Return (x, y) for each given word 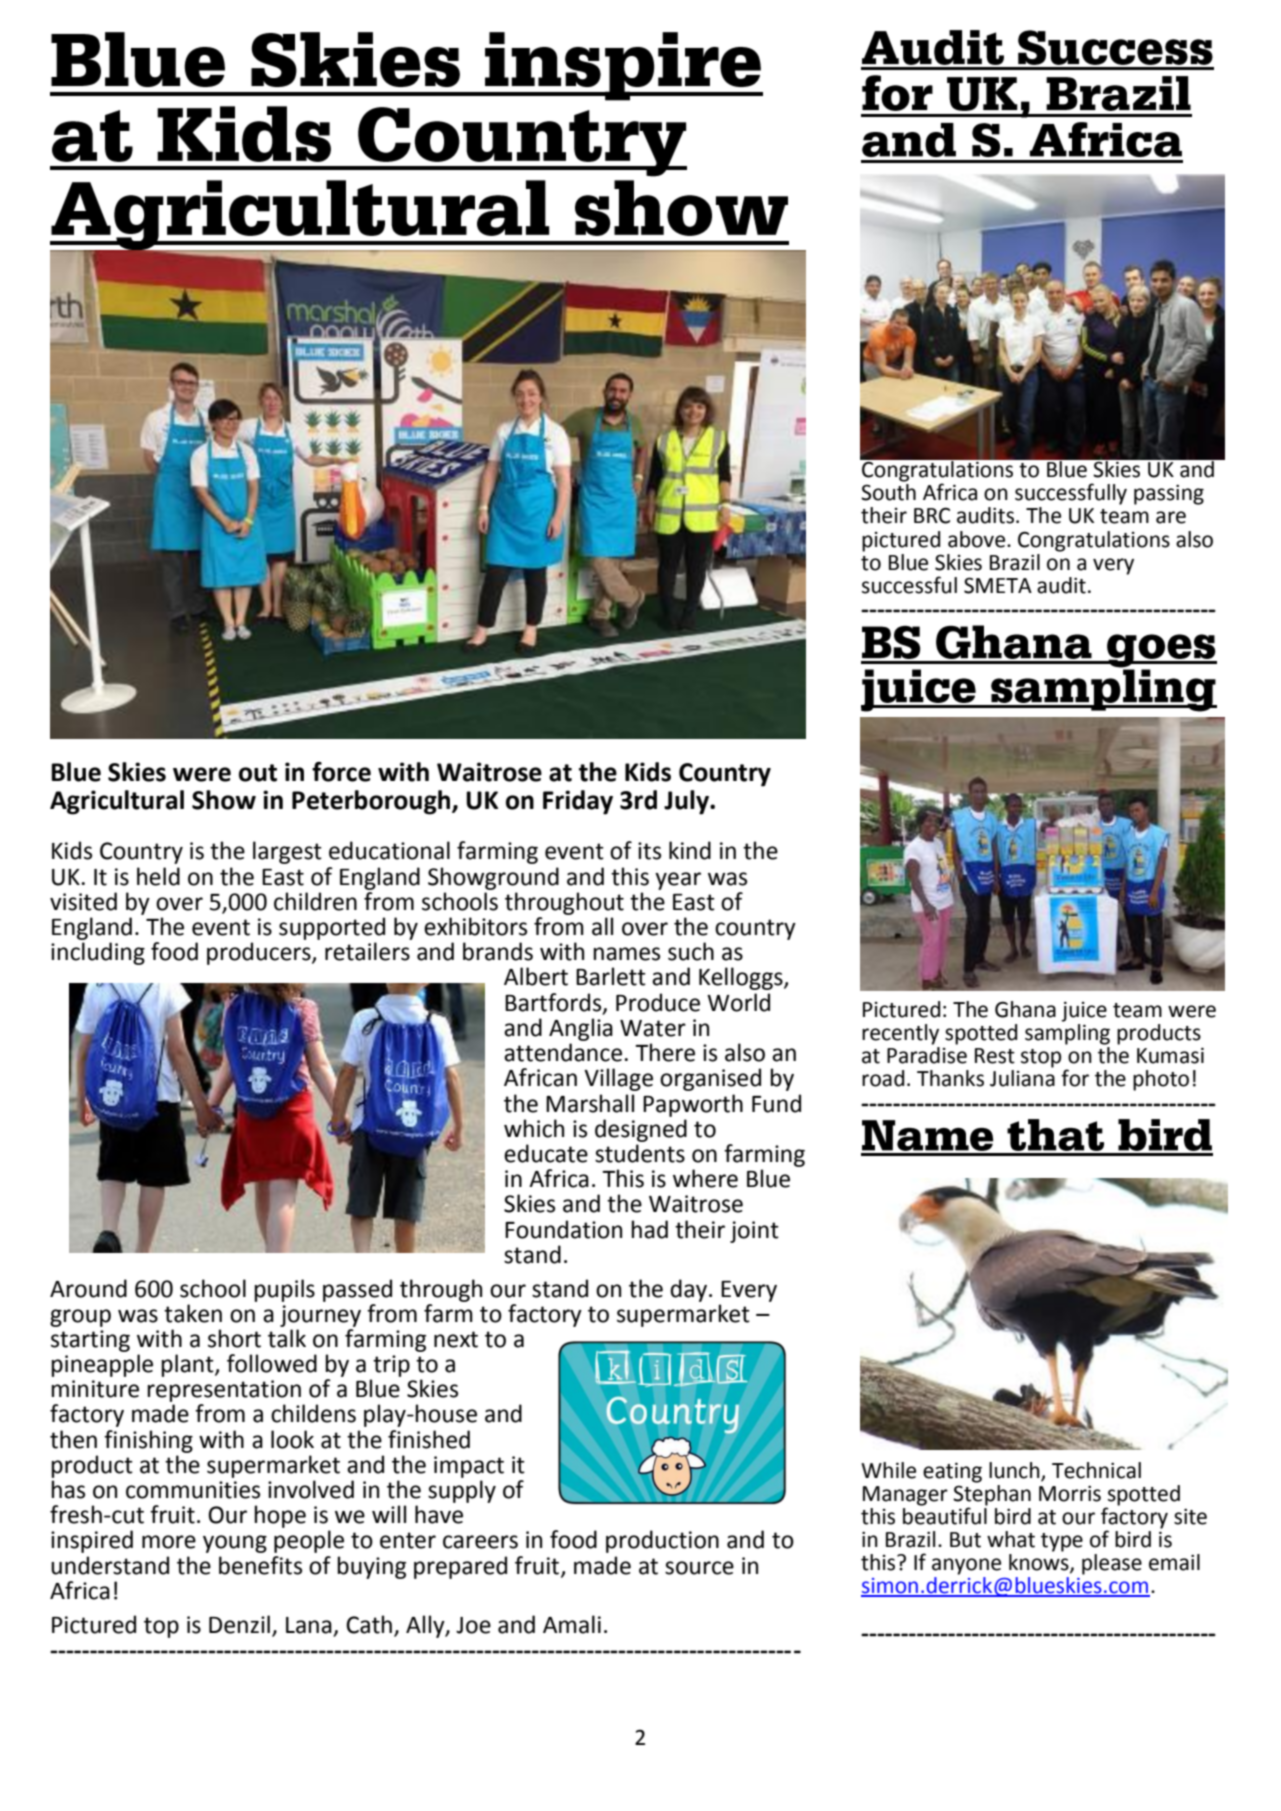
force (341, 772)
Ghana (1025, 1009)
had (649, 1229)
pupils (284, 1290)
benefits (260, 1565)
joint (754, 1232)
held (158, 876)
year (678, 881)
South (888, 492)
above (978, 539)
